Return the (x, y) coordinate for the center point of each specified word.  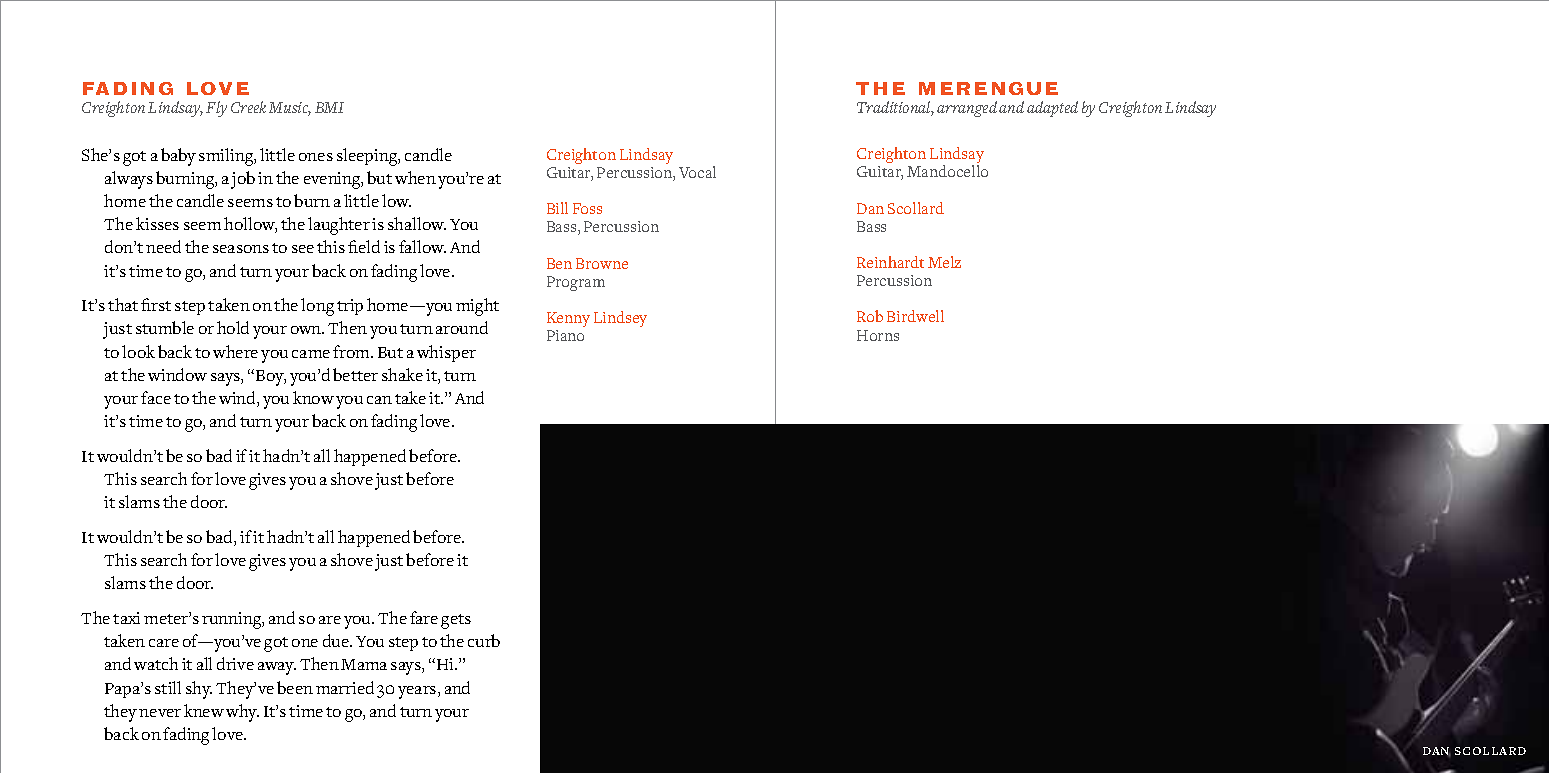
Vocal (697, 172)
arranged (967, 109)
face (156, 397)
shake (402, 374)
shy (199, 690)
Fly (216, 109)
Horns (878, 335)
